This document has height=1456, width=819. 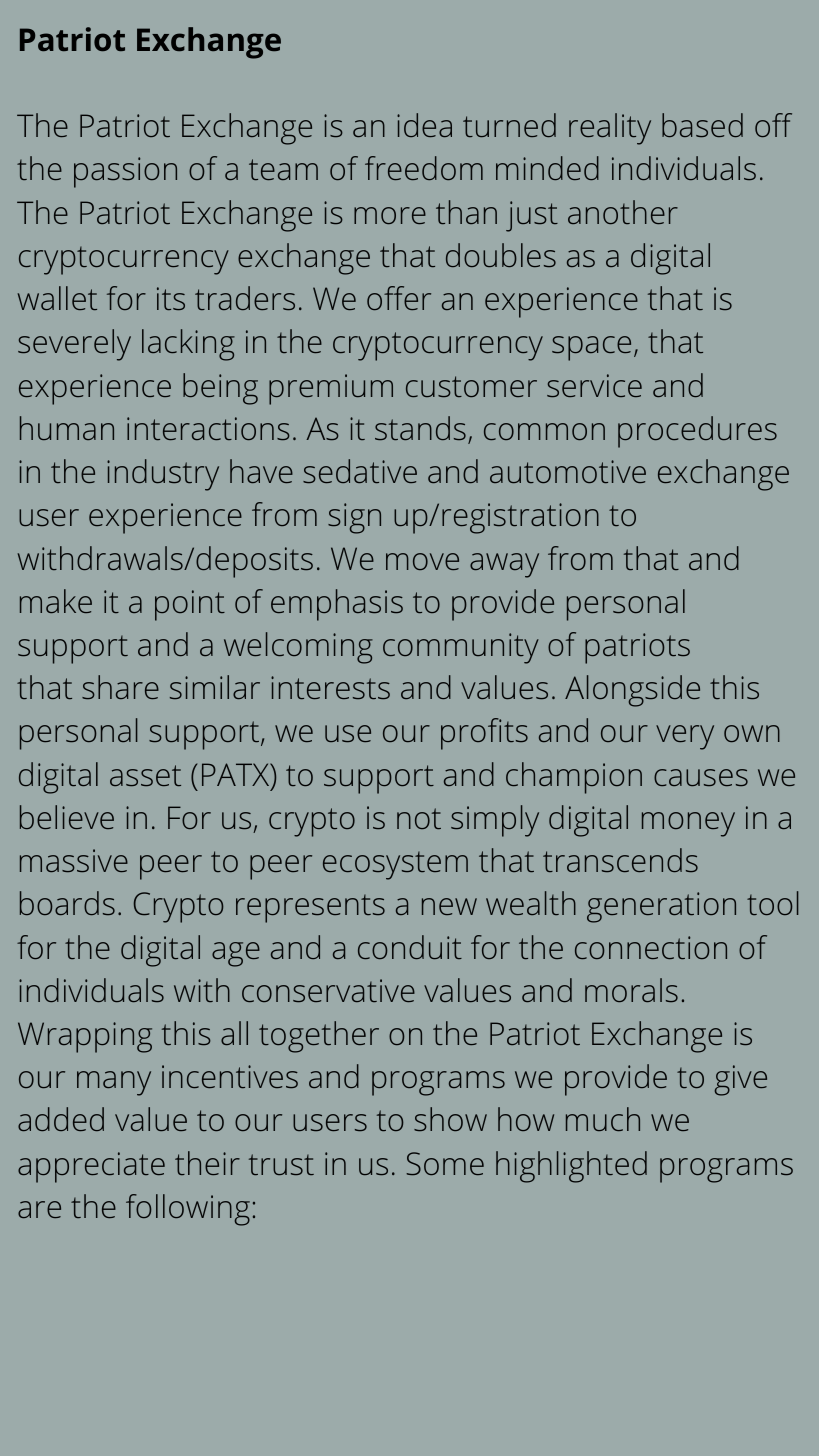 What do you see at coordinates (125, 172) in the document?
I see `passion` at bounding box center [125, 172].
